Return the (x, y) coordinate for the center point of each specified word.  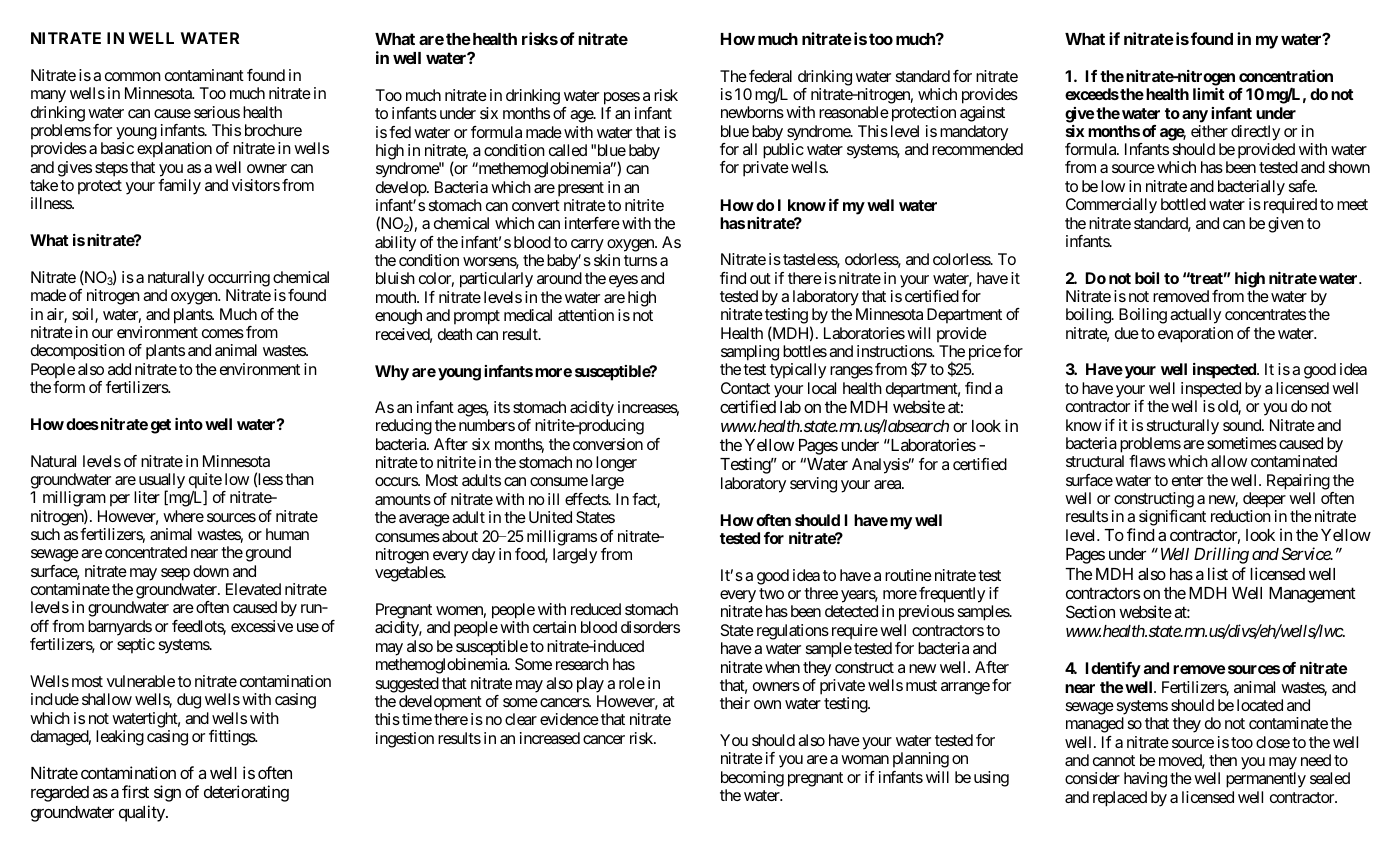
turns (640, 260)
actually (1195, 316)
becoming (752, 779)
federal (770, 76)
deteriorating (246, 793)
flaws (1147, 461)
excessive (262, 626)
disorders (650, 627)
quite (205, 482)
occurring (239, 279)
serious (217, 112)
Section (1090, 611)
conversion (608, 444)
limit (1209, 94)
